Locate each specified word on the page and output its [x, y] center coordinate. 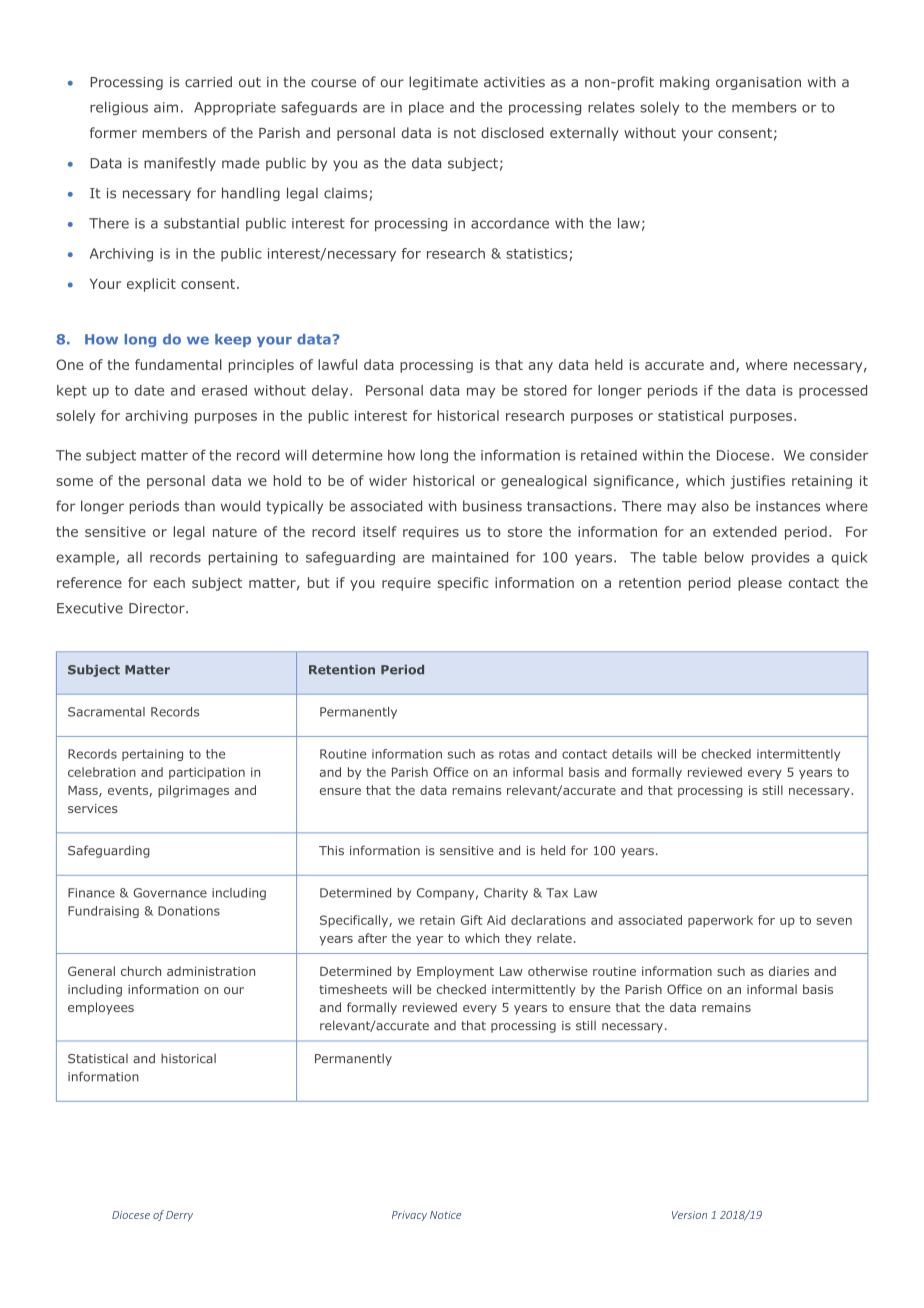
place [426, 108]
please [760, 584]
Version [689, 1215]
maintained [470, 557]
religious [119, 108]
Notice [445, 1215]
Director [158, 608]
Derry [179, 1216]
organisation [758, 83]
